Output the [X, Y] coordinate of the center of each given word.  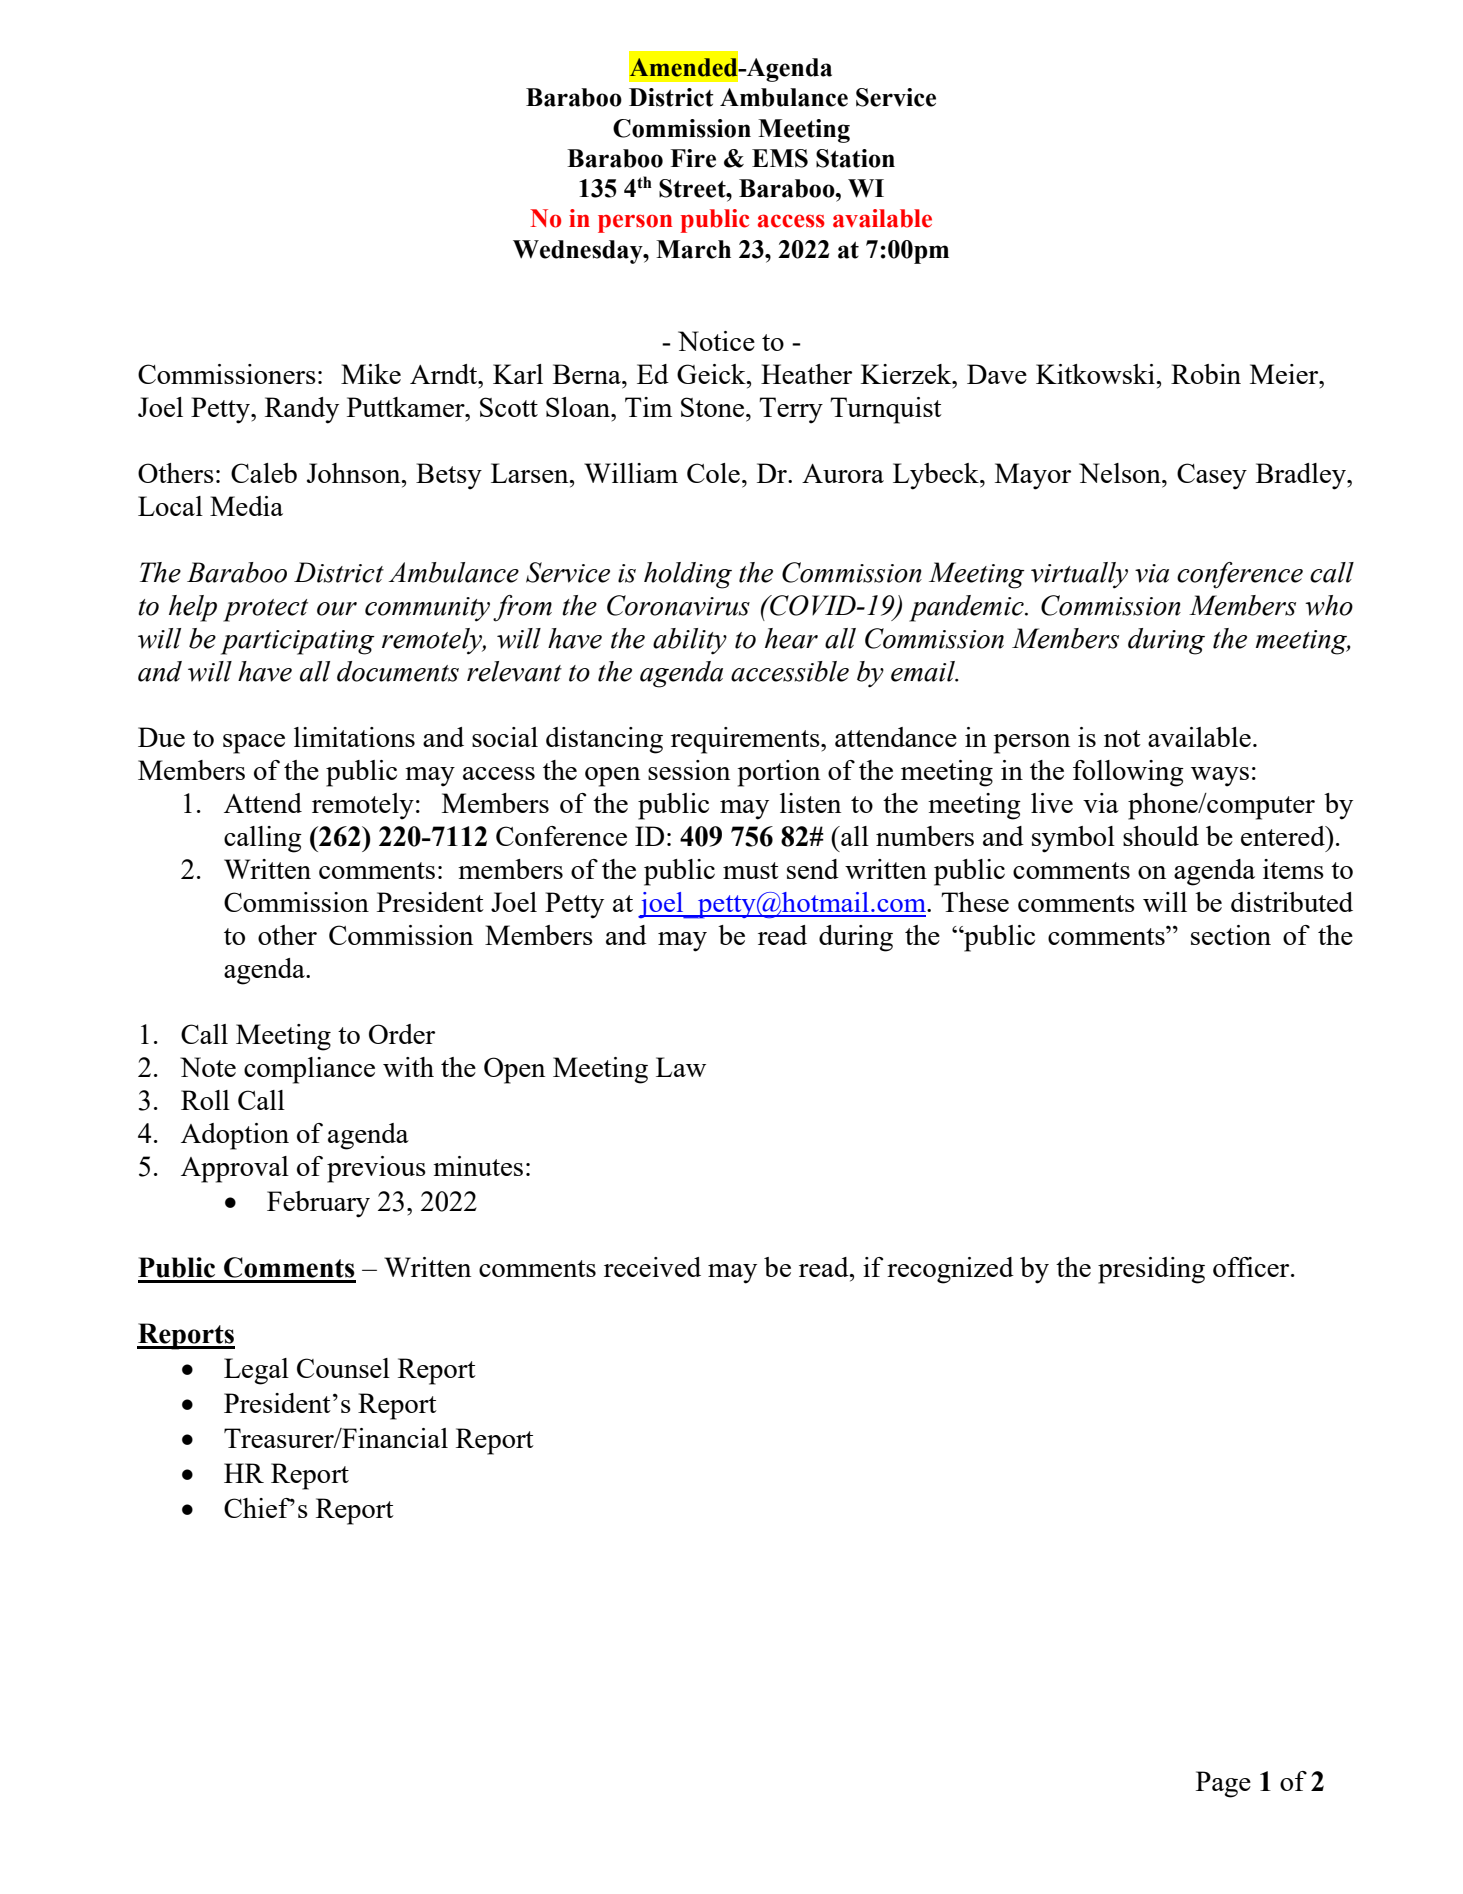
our [337, 609]
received [652, 1267]
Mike [371, 374]
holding [688, 575]
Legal [256, 1371]
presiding [1151, 1270]
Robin [1206, 374]
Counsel [343, 1368]
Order [402, 1034]
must [751, 870]
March [693, 249]
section [1231, 935]
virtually [1079, 575]
